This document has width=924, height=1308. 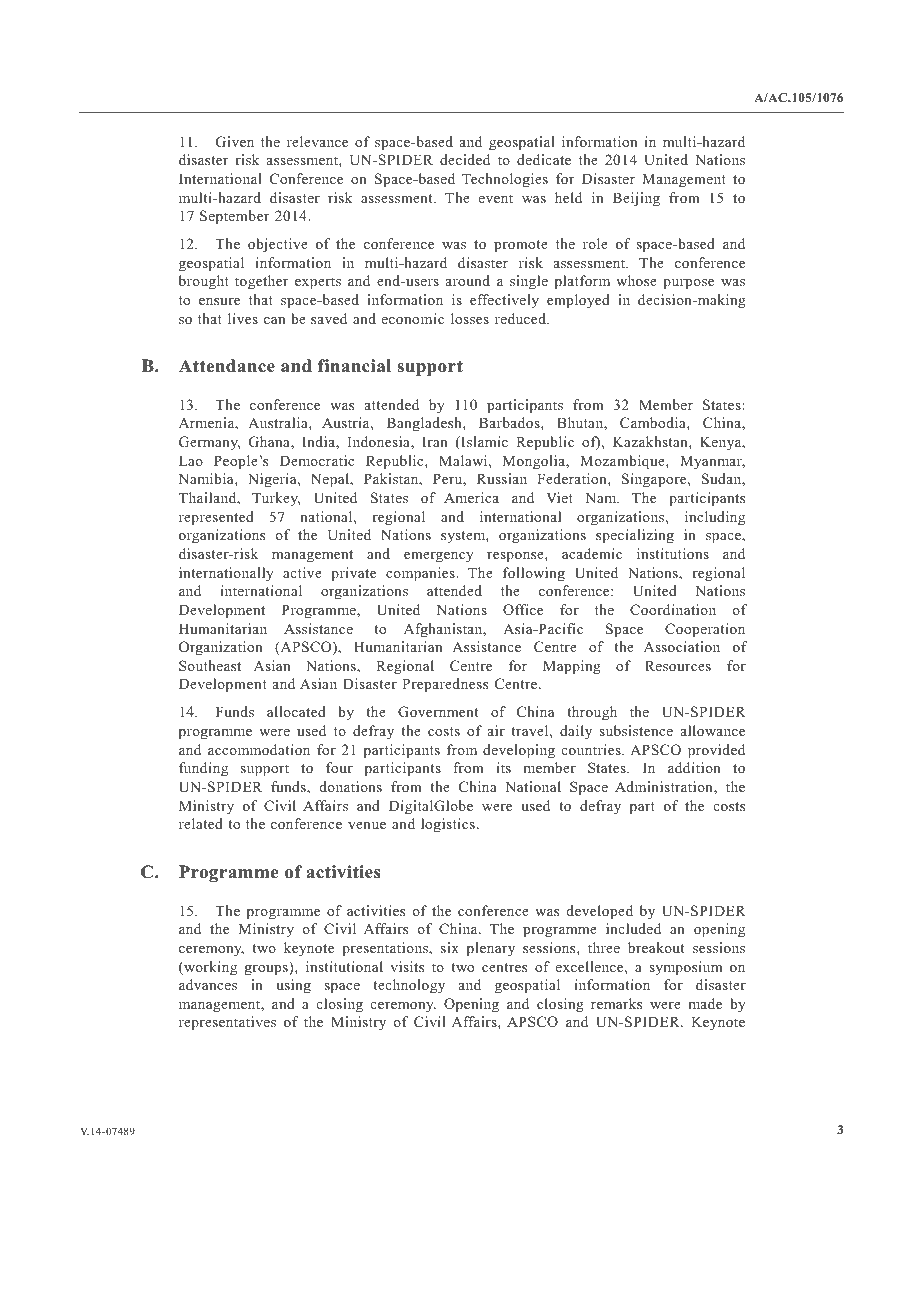 What do you see at coordinates (445, 685) in the document?
I see `Preparedness` at bounding box center [445, 685].
